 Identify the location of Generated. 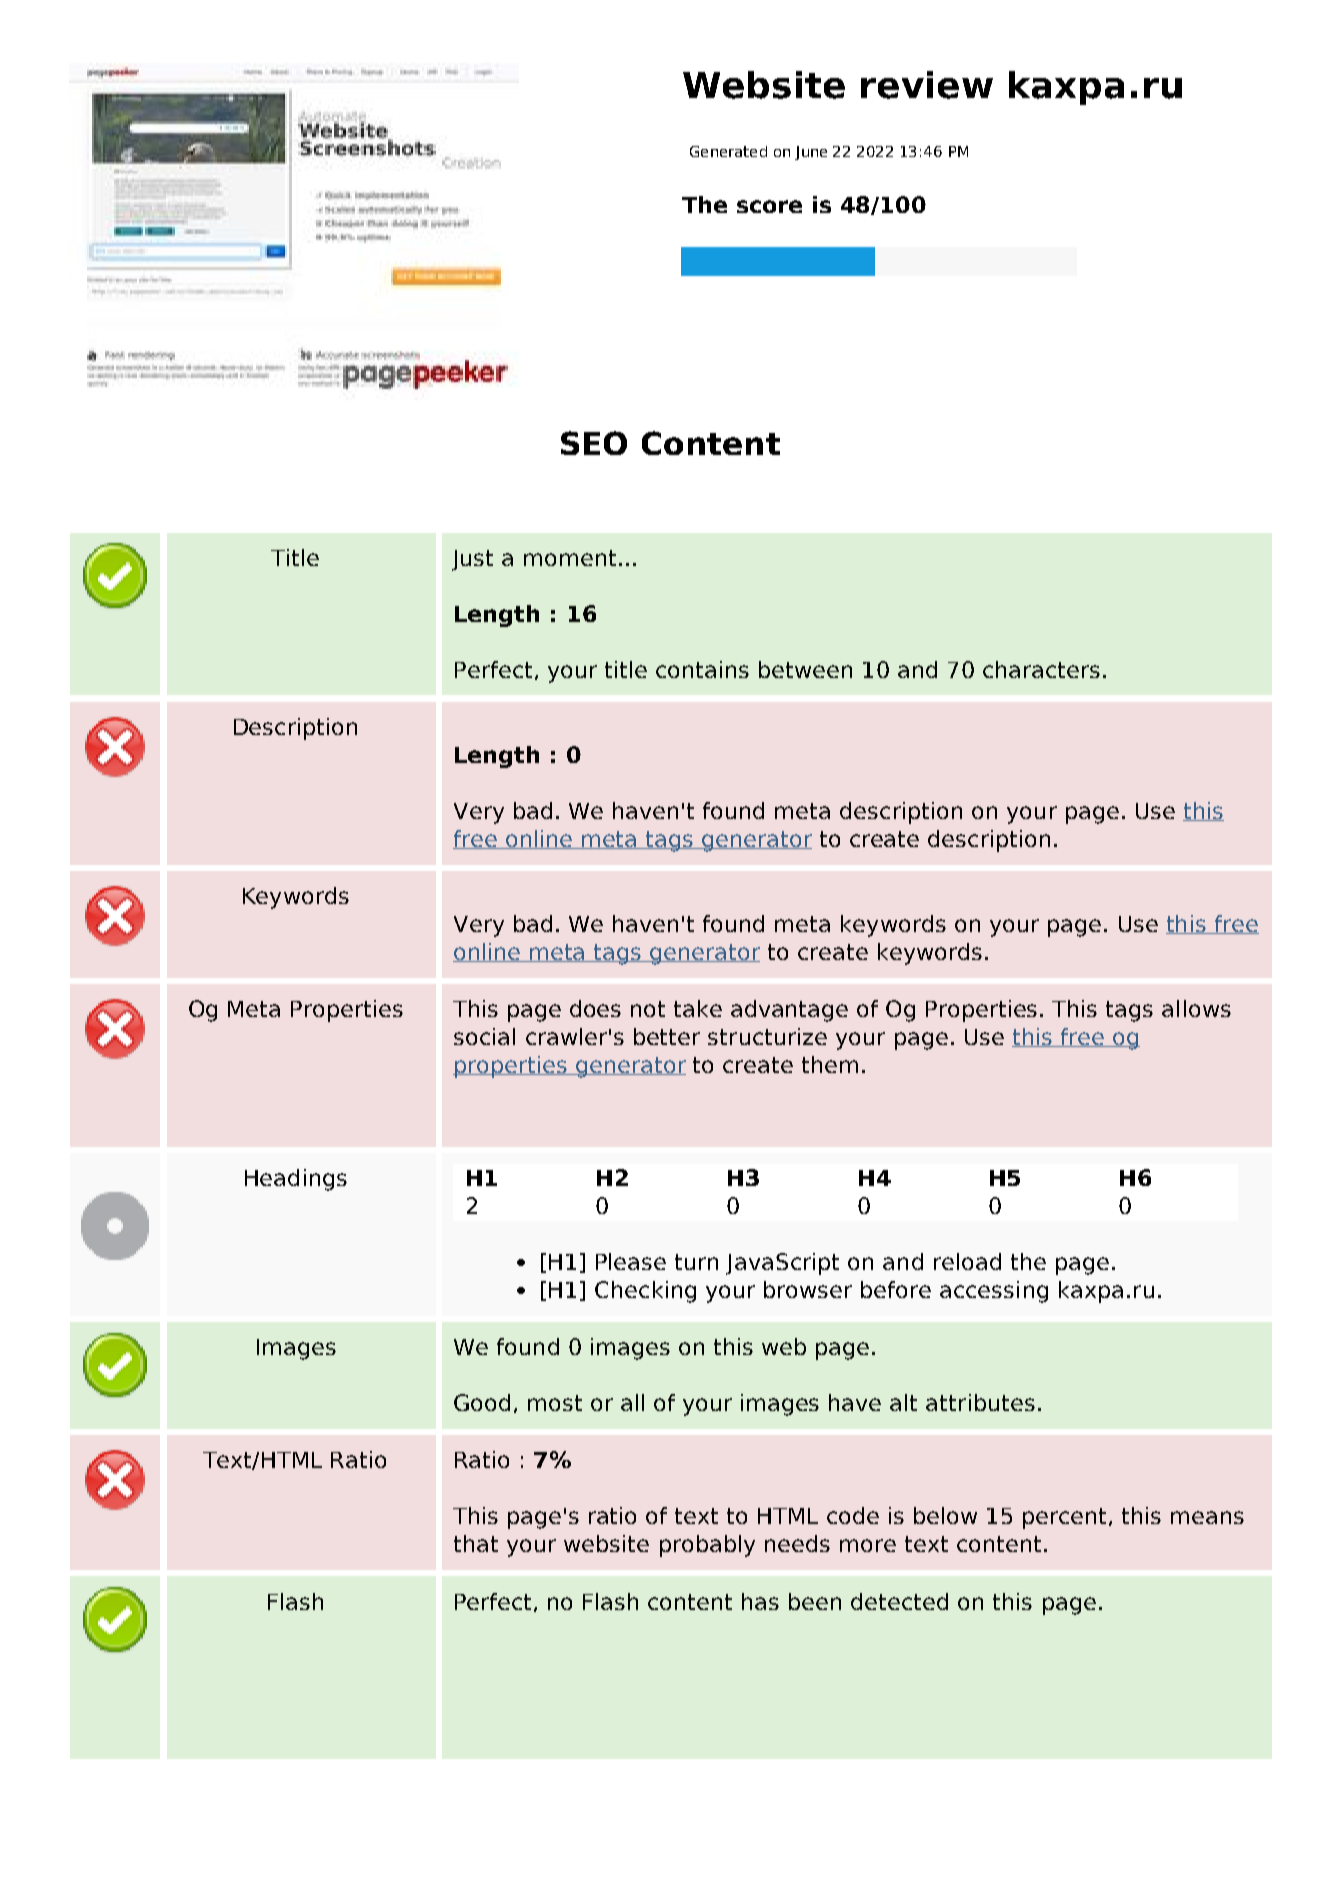
(728, 151).
